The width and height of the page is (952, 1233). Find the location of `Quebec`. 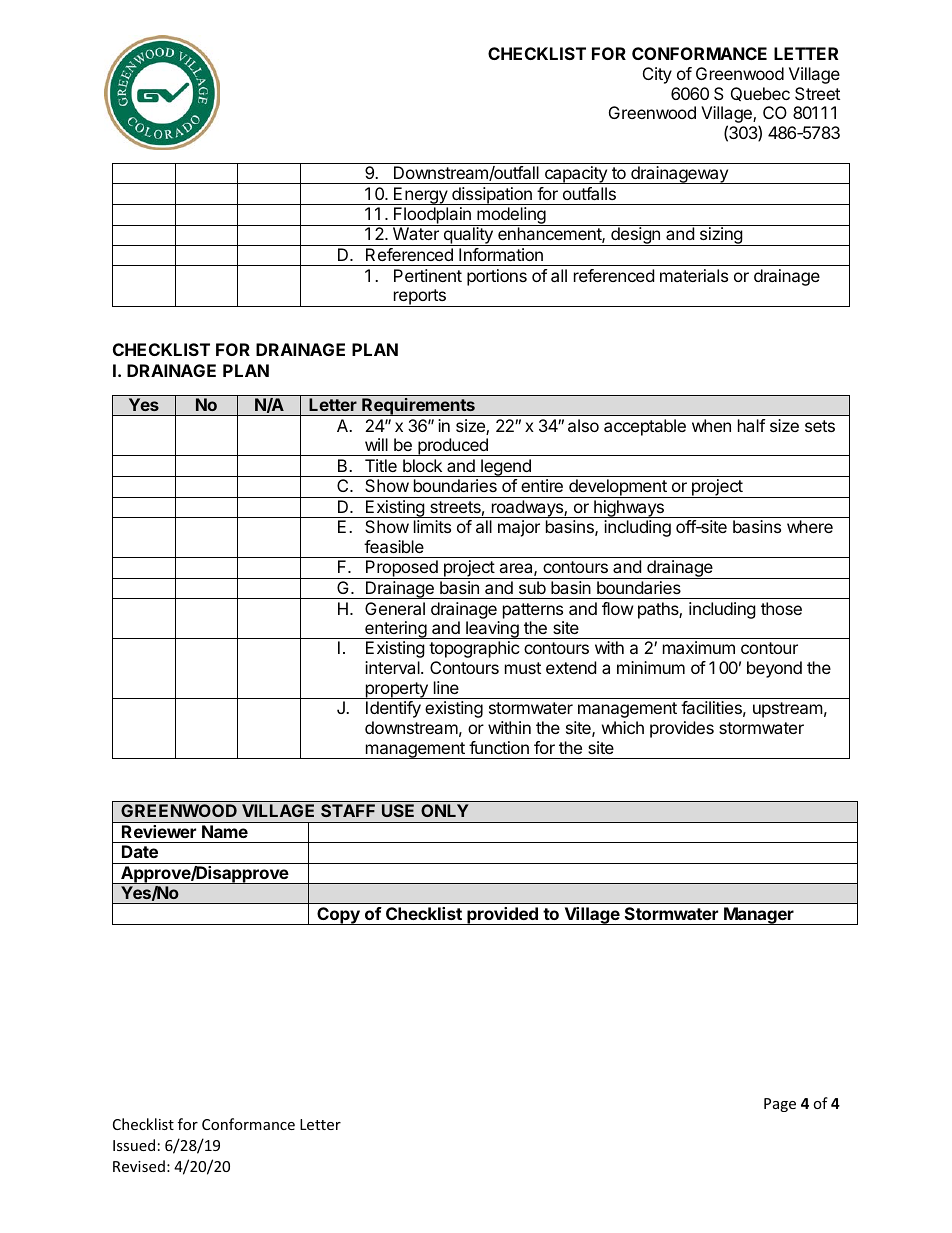

Quebec is located at coordinates (760, 94).
